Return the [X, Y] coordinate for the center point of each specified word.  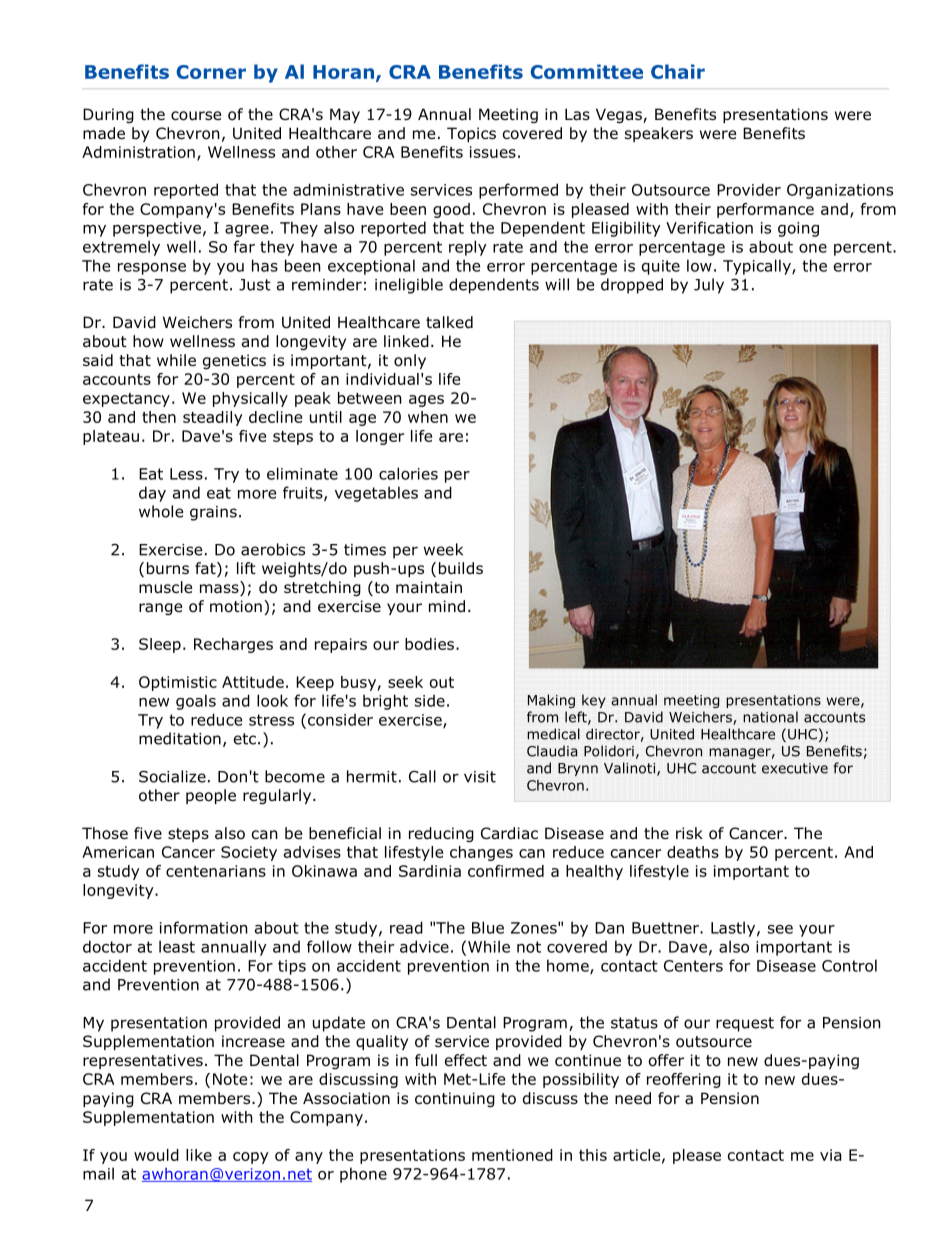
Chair [678, 71]
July [709, 286]
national [770, 717]
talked [449, 322]
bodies [429, 644]
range [160, 609]
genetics [234, 361]
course [196, 116]
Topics [471, 134]
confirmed [506, 871]
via [831, 1155]
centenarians [216, 871]
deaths [693, 852]
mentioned [512, 1155]
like [199, 1155]
